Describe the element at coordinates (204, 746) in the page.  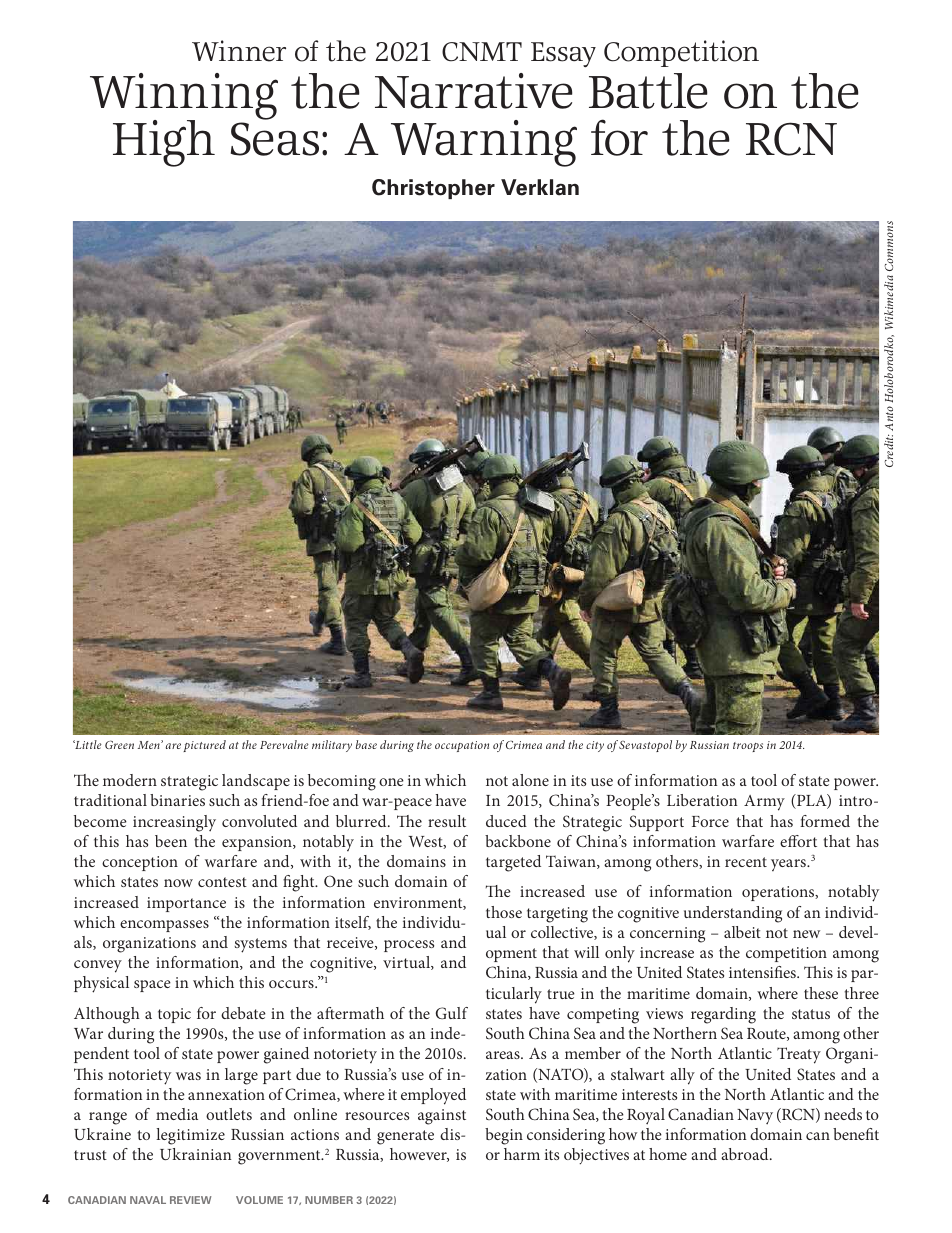
I see `pictured` at that location.
